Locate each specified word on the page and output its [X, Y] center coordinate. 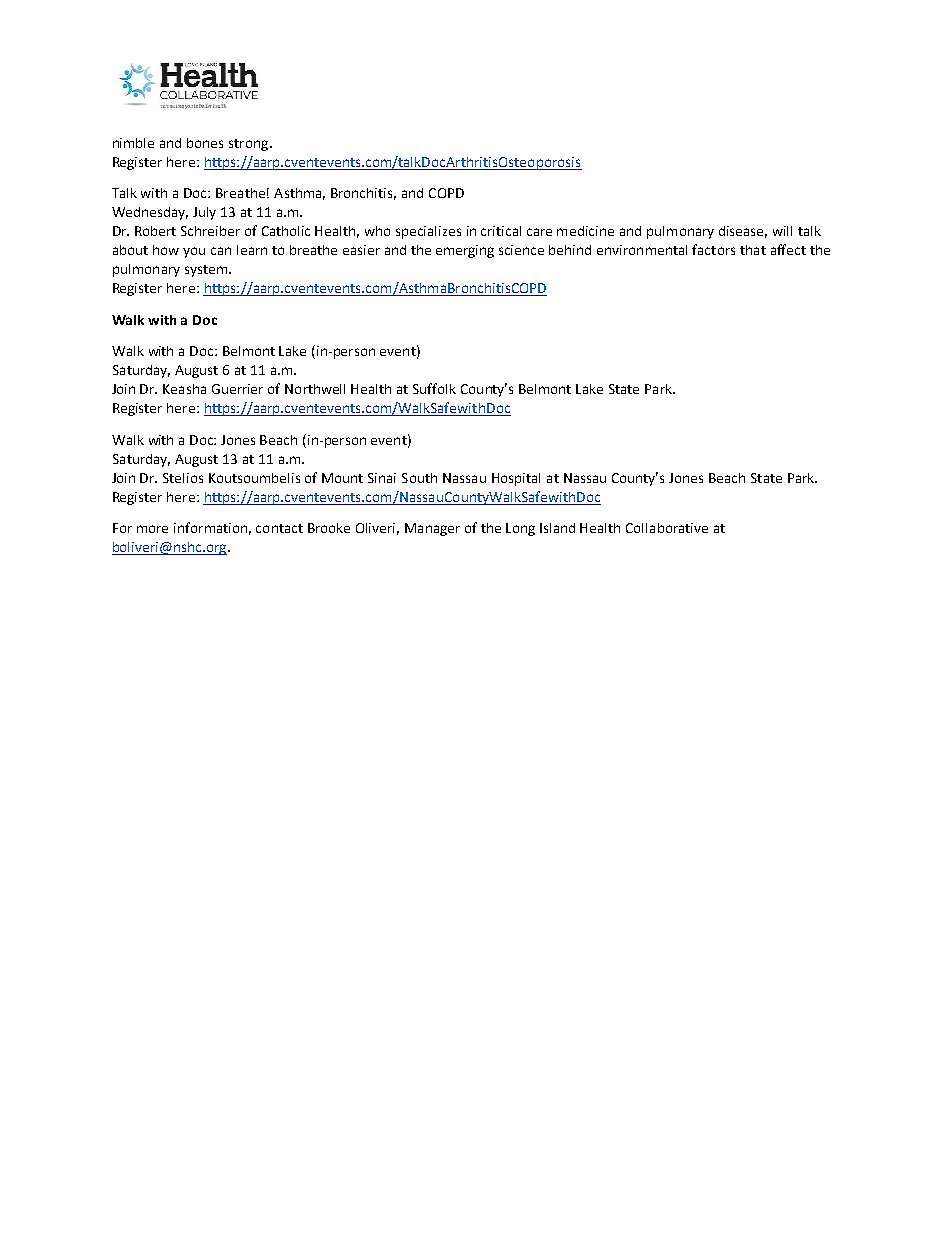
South [419, 478]
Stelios [183, 478]
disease [743, 232]
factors [713, 249]
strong [250, 145]
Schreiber [210, 231]
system [207, 271]
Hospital [516, 479]
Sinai [382, 478]
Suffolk [434, 388]
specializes [428, 232]
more [152, 529]
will [782, 231]
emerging [465, 251]
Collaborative [667, 528]
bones [205, 143]
